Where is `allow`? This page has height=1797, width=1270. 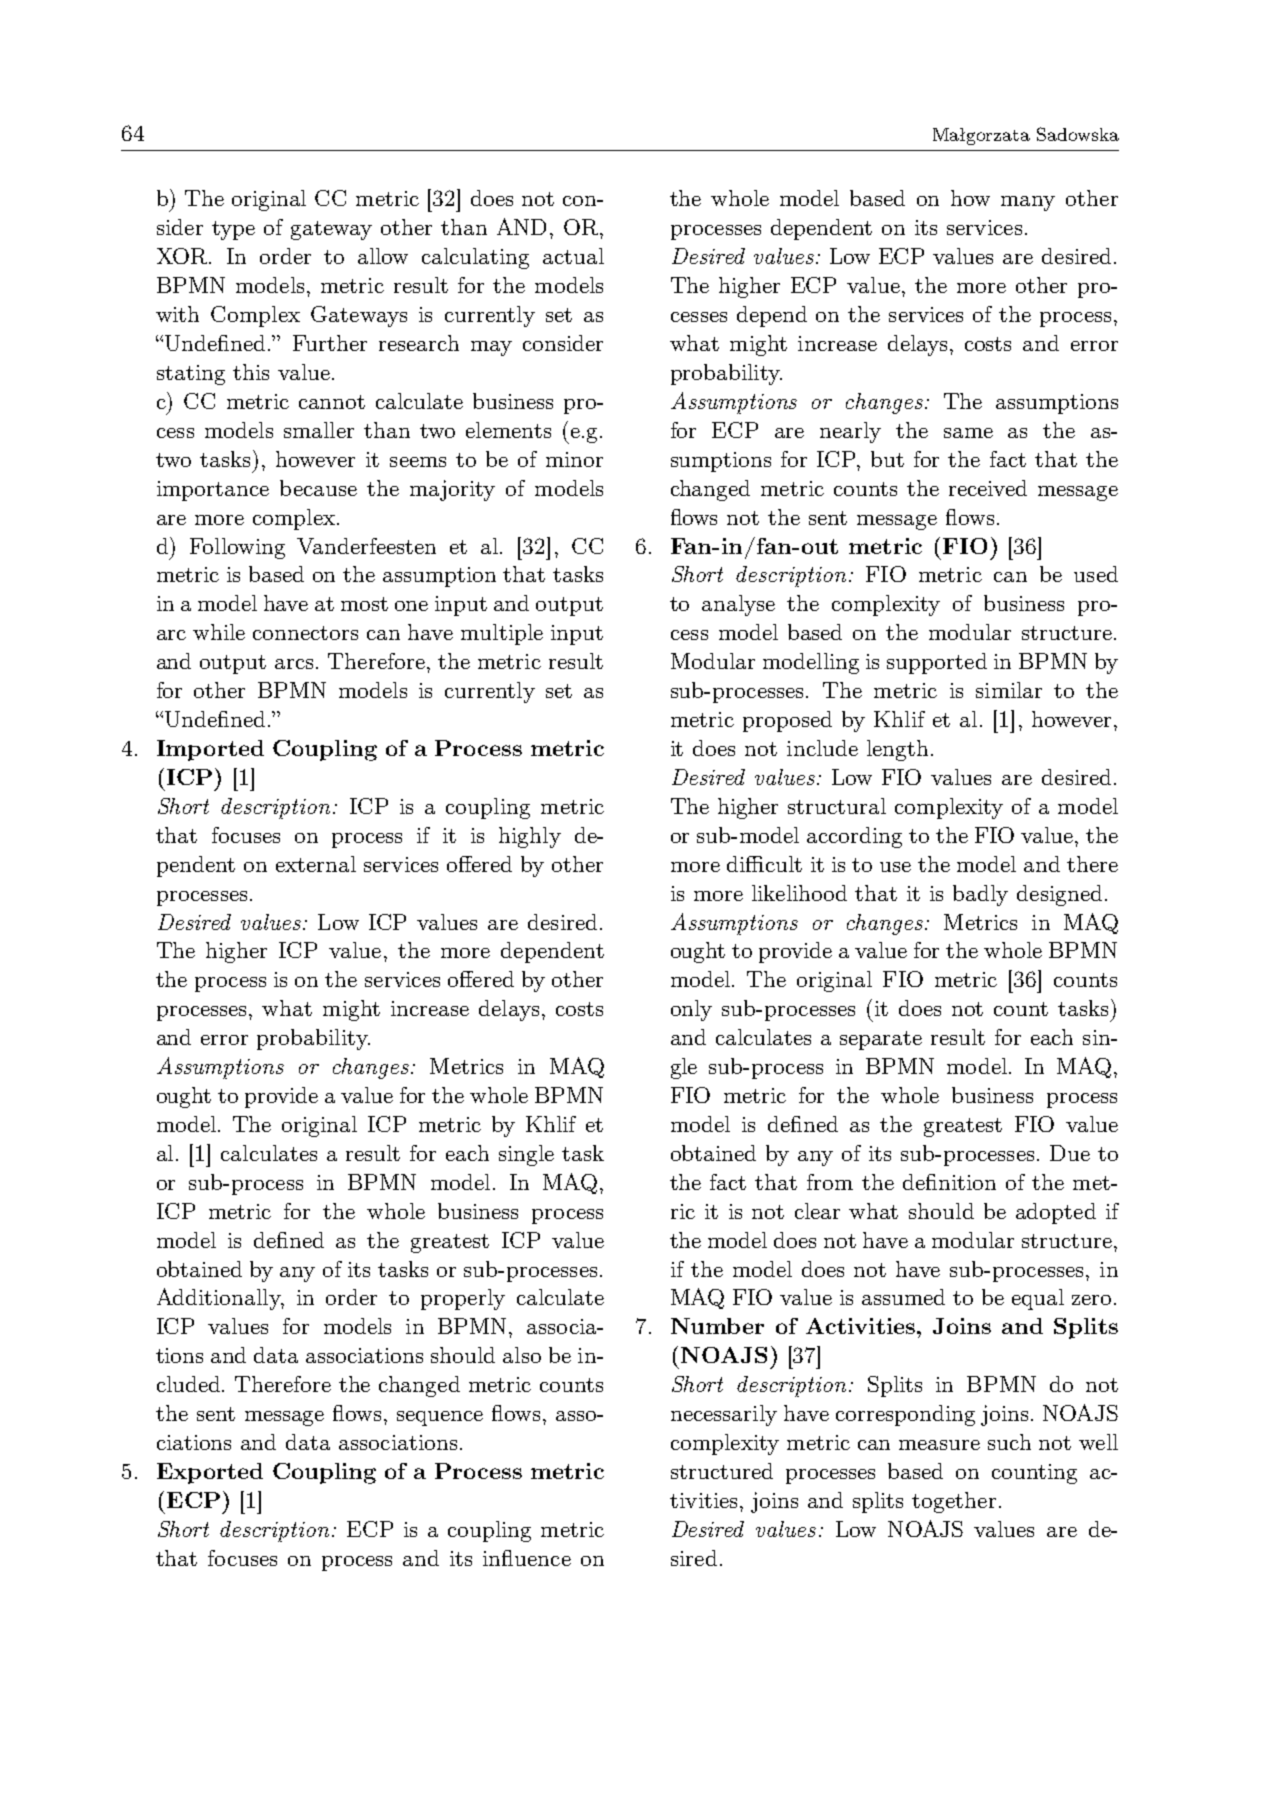
allow is located at coordinates (383, 256).
